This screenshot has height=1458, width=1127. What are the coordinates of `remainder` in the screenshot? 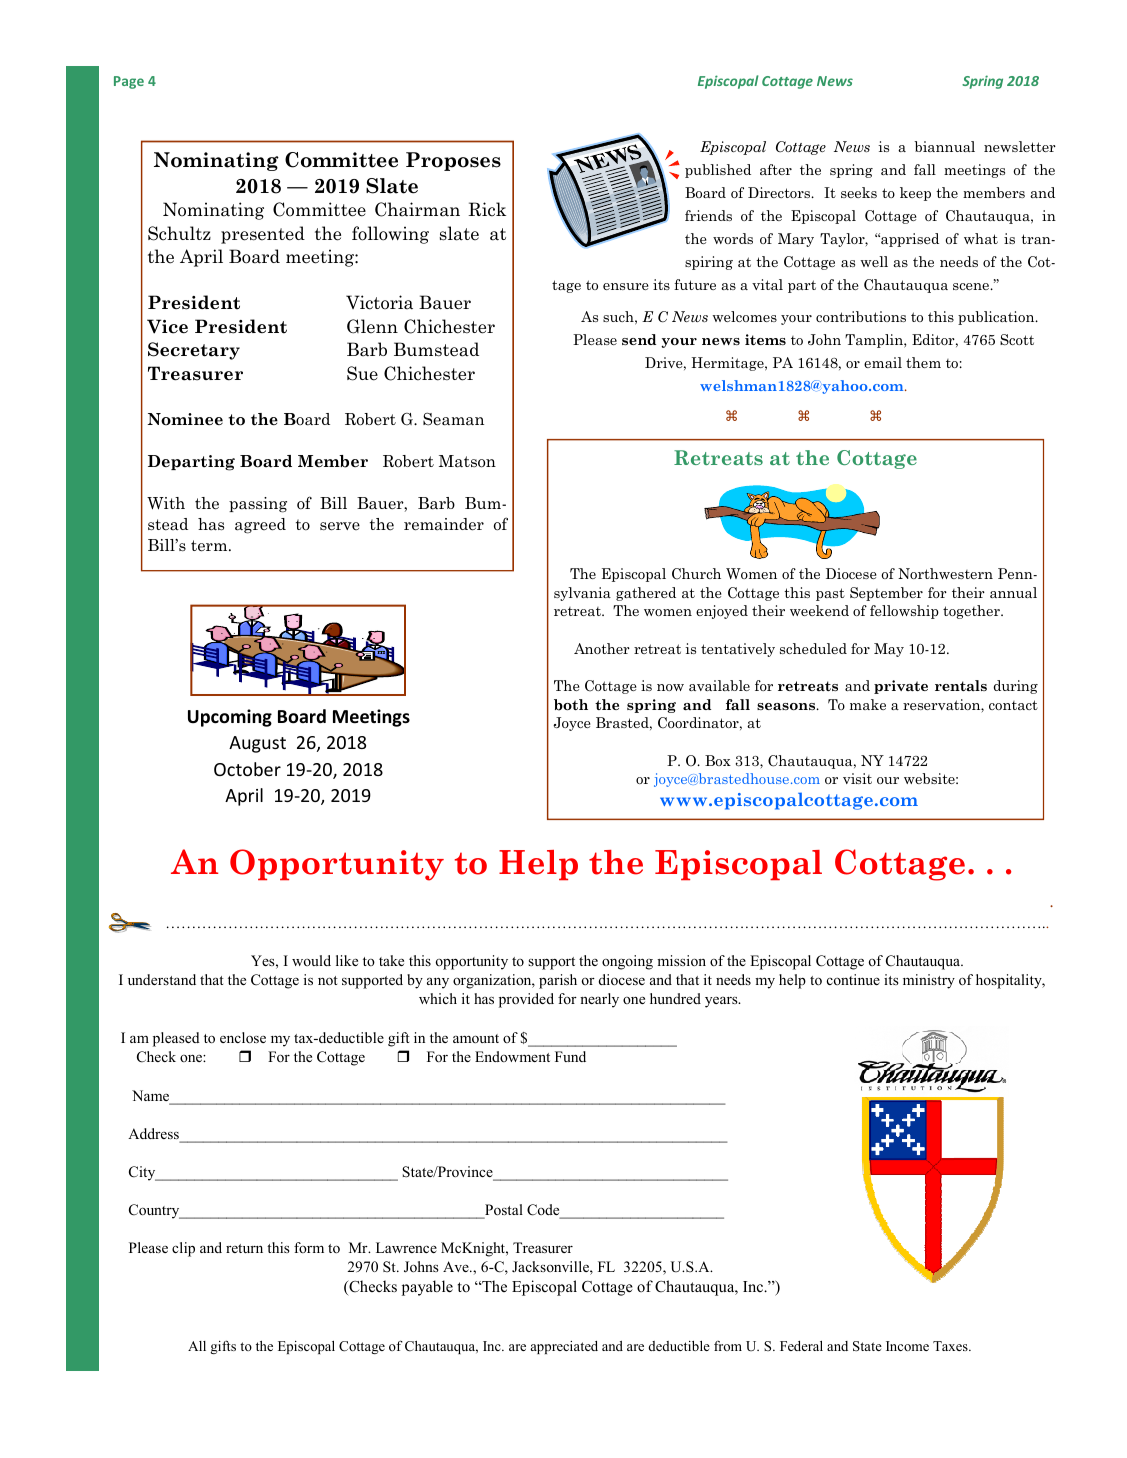 It's located at (444, 524).
